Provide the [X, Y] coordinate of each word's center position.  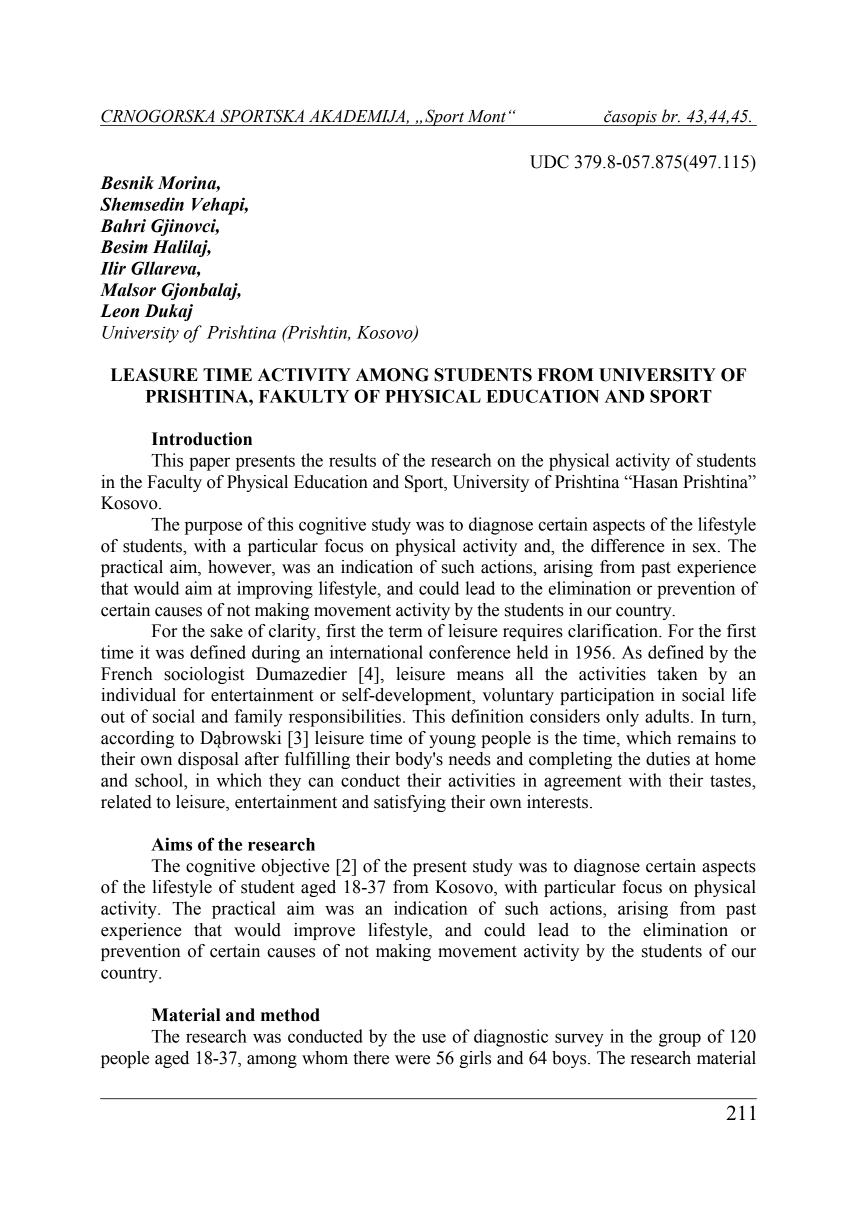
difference [628, 546]
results [352, 460]
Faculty [174, 483]
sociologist [204, 675]
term [406, 632]
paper [209, 464]
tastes [731, 781]
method [290, 1015]
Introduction [202, 439]
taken [677, 674]
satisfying [410, 803]
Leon [119, 311]
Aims [171, 844]
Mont [487, 116]
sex [706, 548]
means [480, 676]
